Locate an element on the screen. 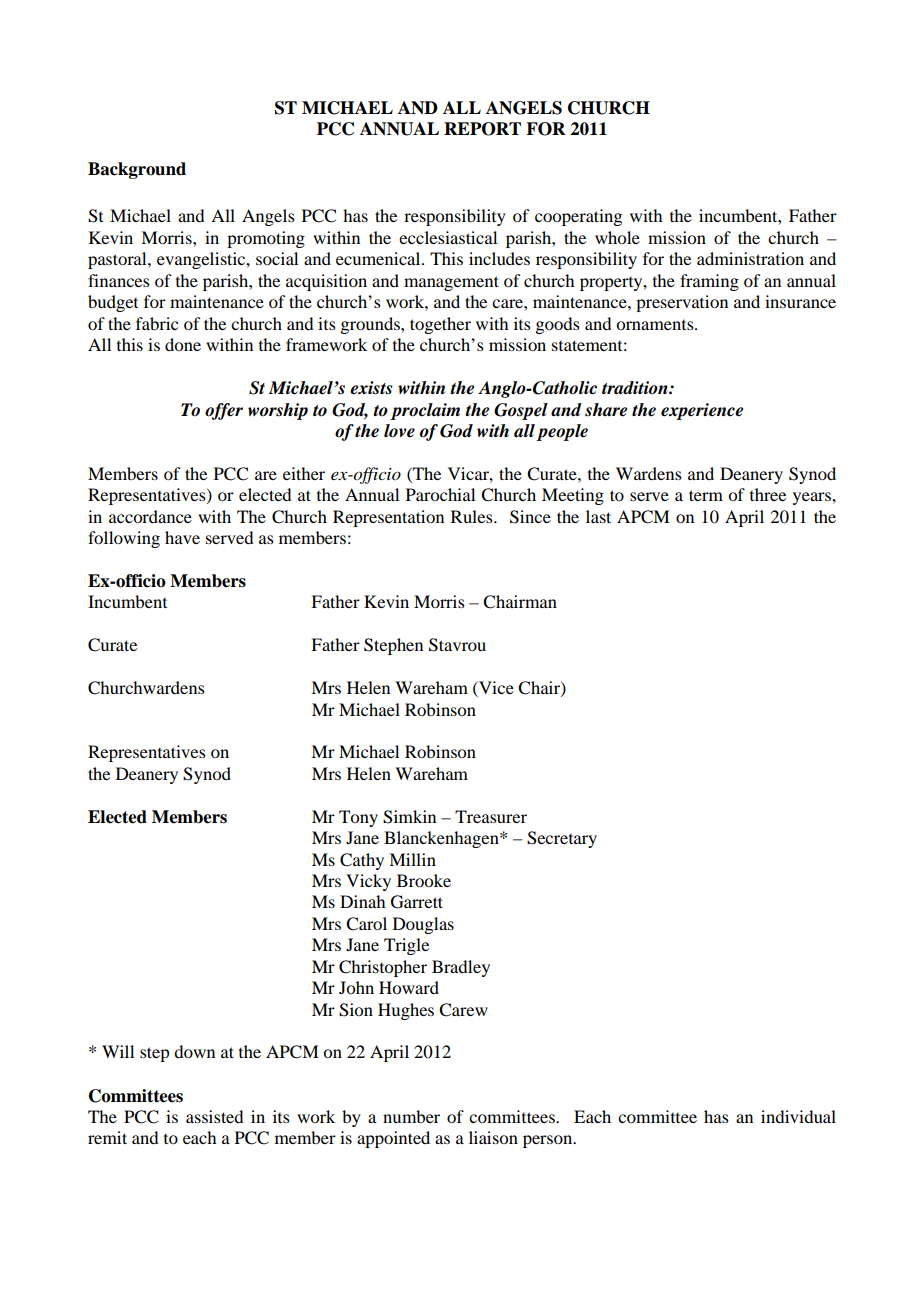 Image resolution: width=924 pixels, height=1308 pixels. REPORT is located at coordinates (482, 129).
